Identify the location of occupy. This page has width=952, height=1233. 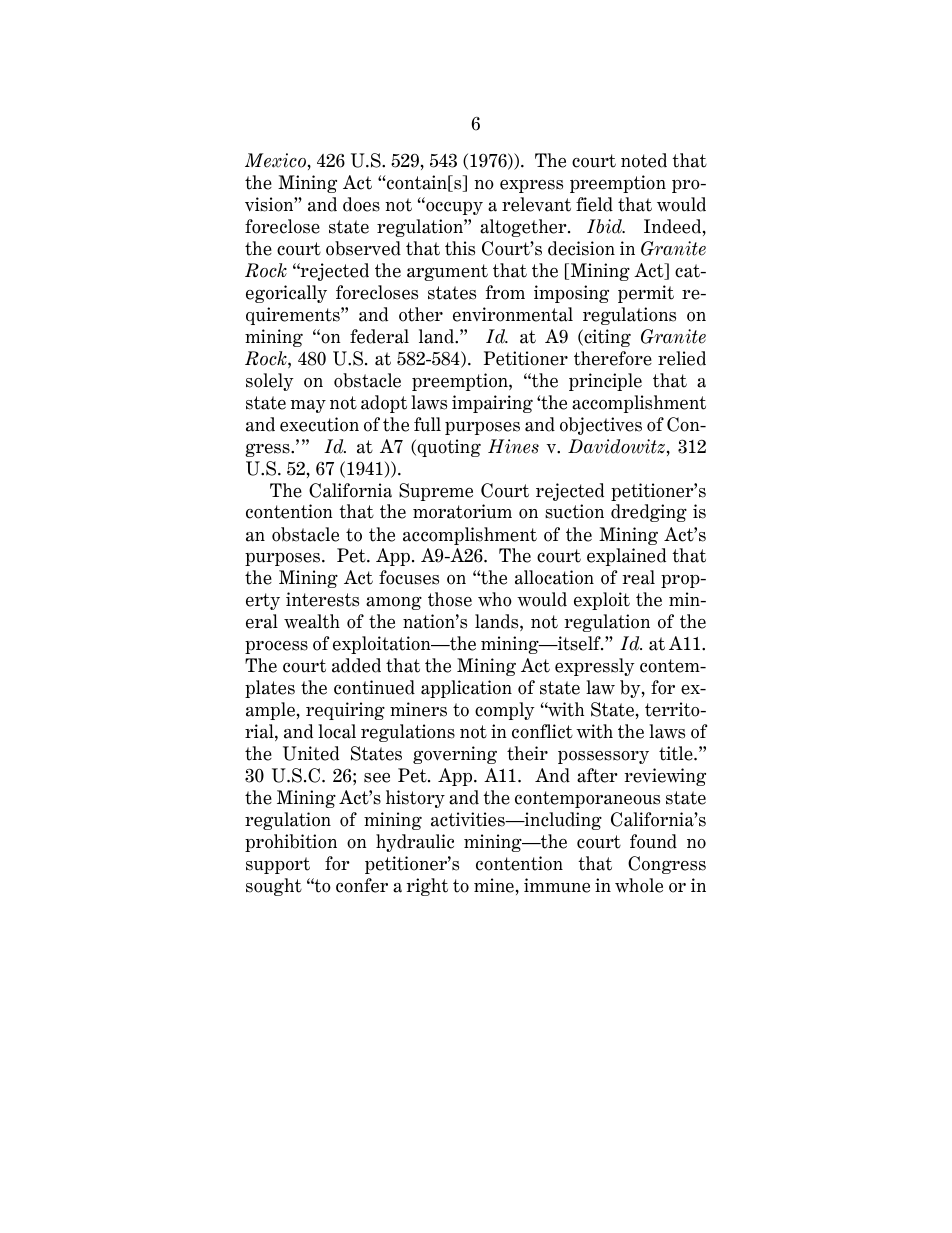
(453, 208).
